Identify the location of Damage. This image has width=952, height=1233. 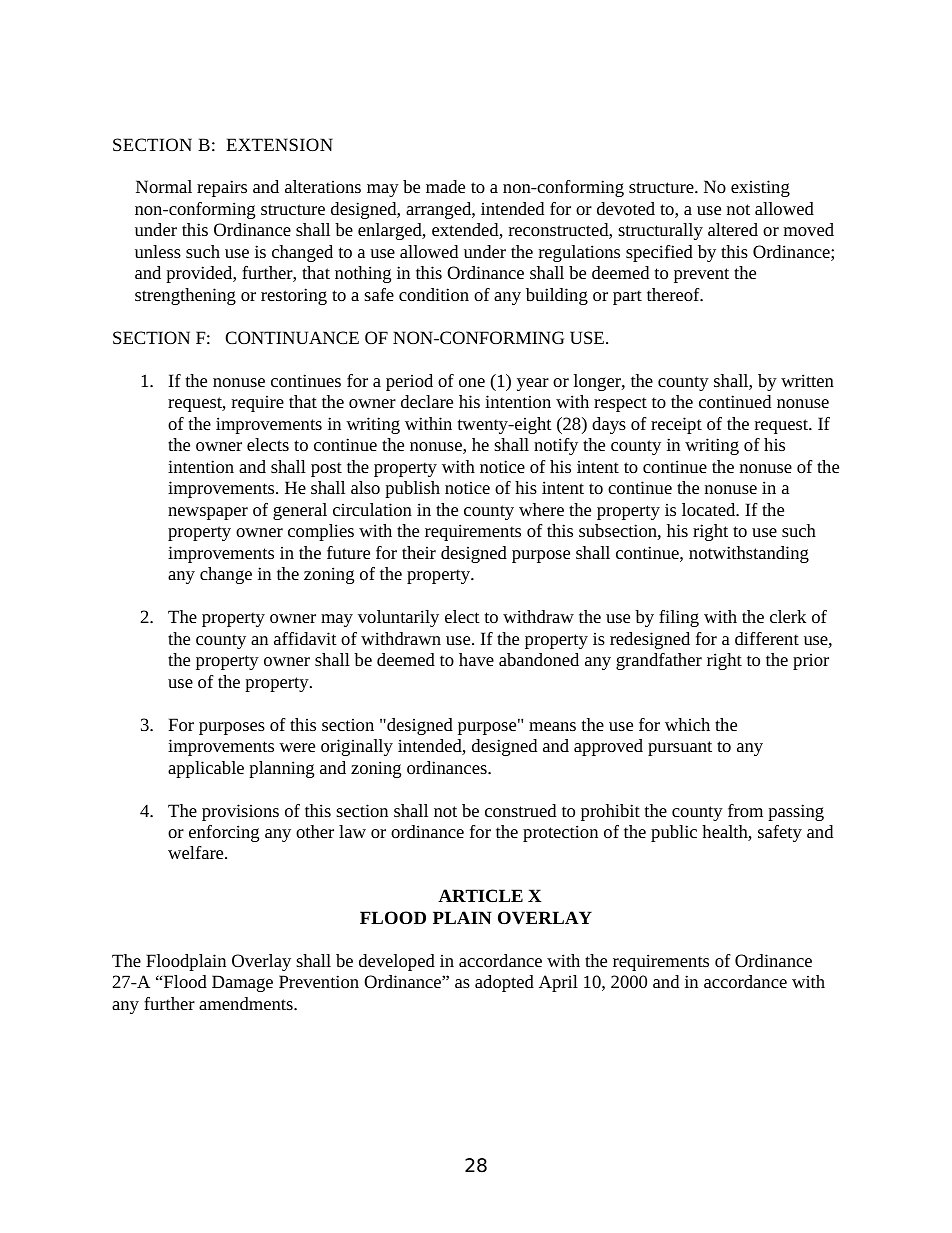
(242, 983).
